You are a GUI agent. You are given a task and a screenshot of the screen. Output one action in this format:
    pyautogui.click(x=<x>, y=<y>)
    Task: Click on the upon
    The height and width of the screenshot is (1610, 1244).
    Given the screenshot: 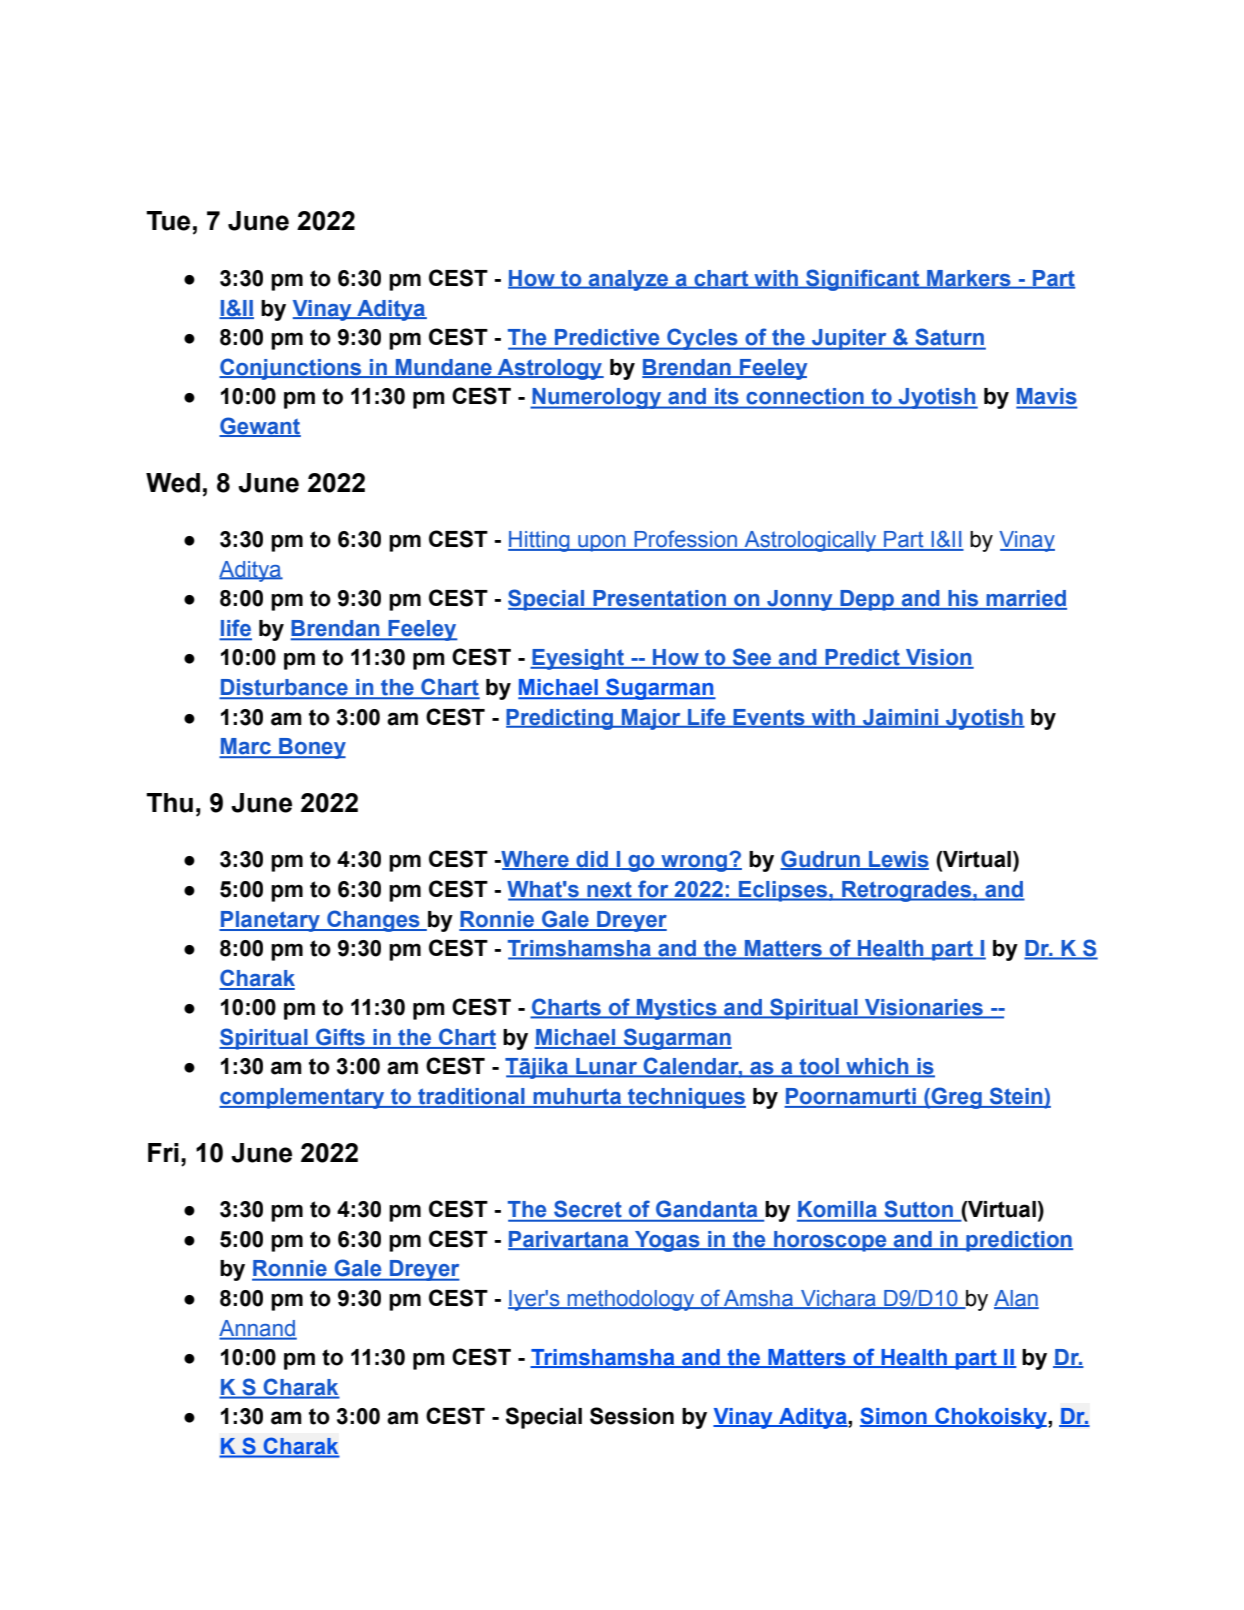 What is the action you would take?
    pyautogui.click(x=602, y=543)
